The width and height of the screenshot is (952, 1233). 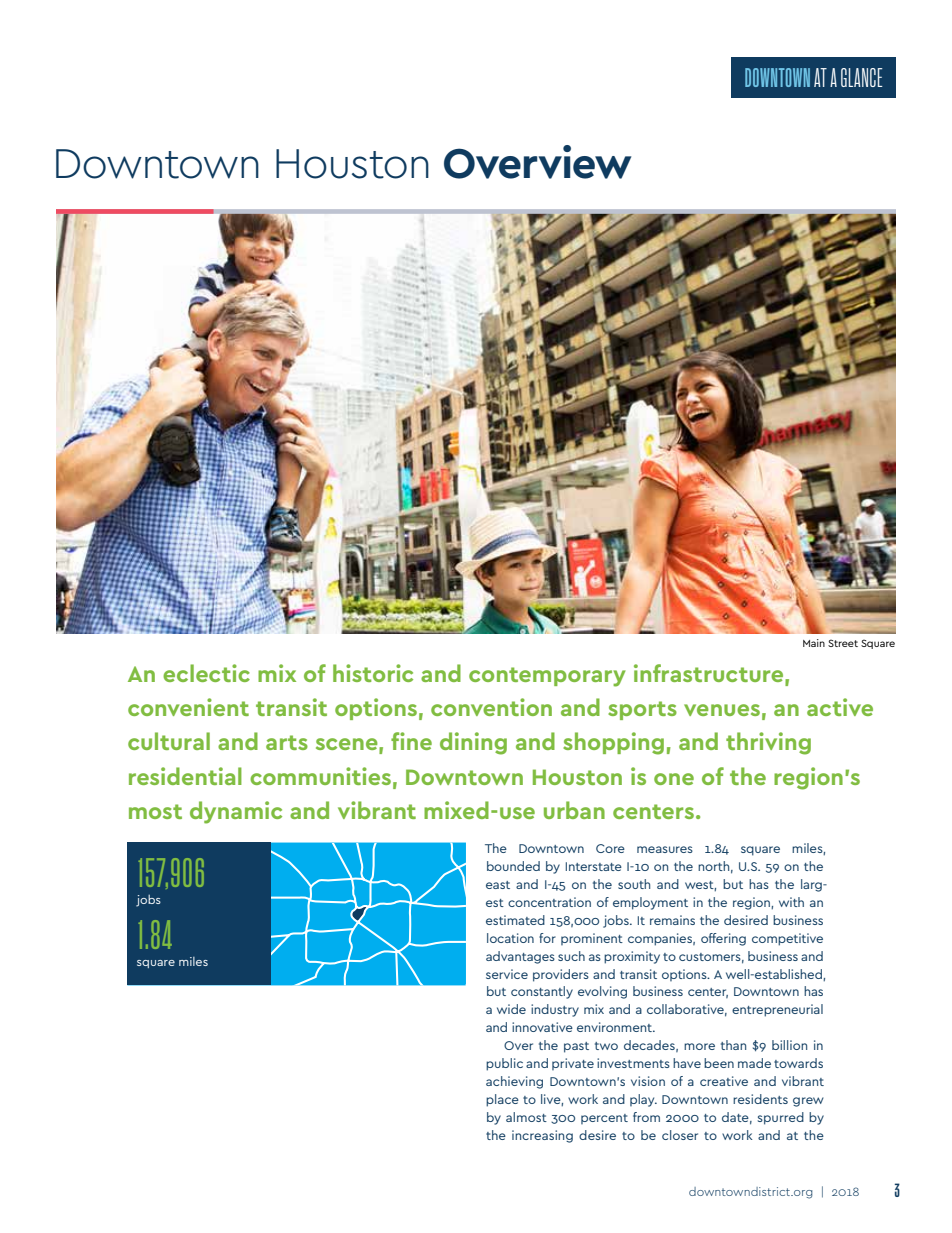 I want to click on GLANCE, so click(x=862, y=77).
